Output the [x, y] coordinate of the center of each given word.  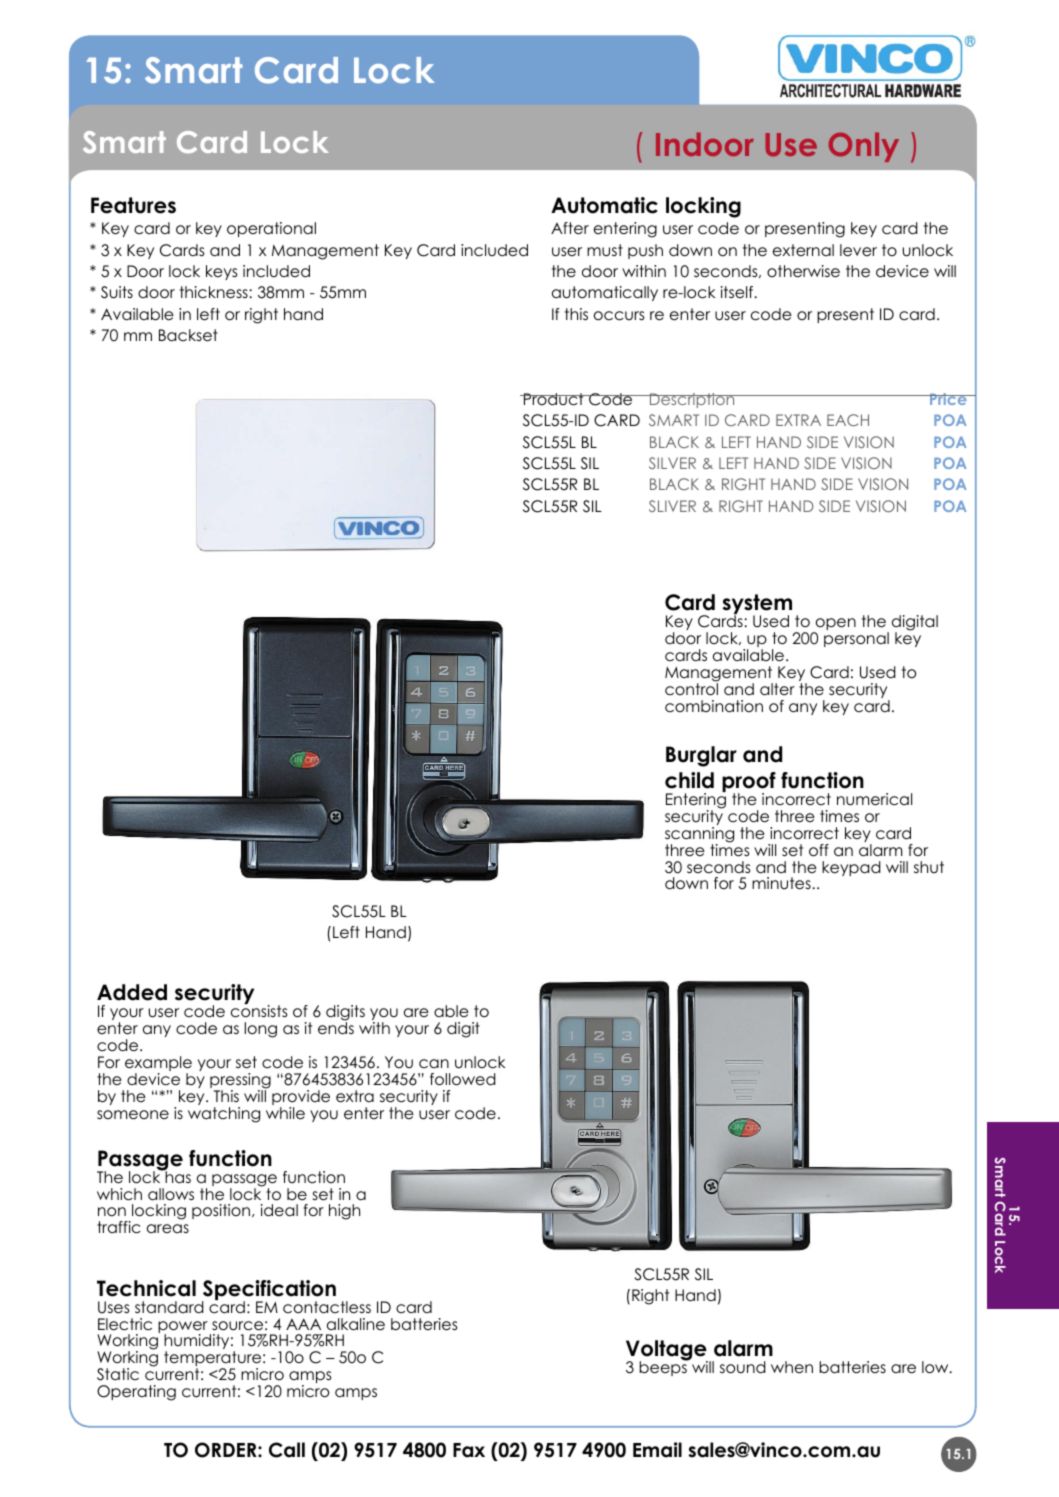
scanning [699, 836]
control [691, 688]
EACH [848, 420]
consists [259, 1010]
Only [864, 147]
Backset [188, 335]
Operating [136, 1393]
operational [271, 229]
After [570, 228]
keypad [851, 868]
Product [553, 399]
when [792, 1367]
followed [463, 1079]
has [177, 1176]
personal [856, 639]
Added [132, 992]
